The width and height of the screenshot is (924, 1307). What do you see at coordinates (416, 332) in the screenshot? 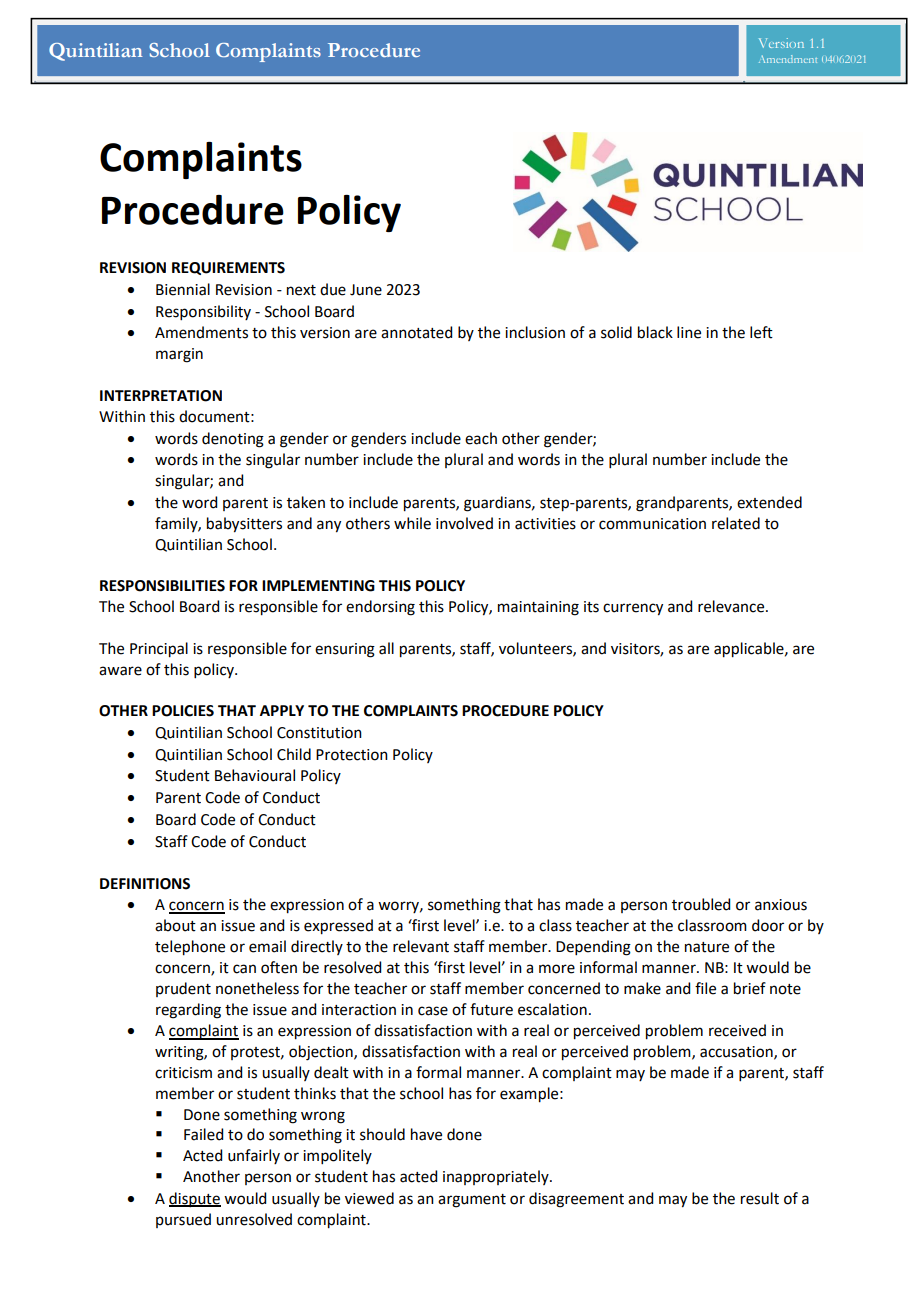
I see `annotated` at bounding box center [416, 332].
